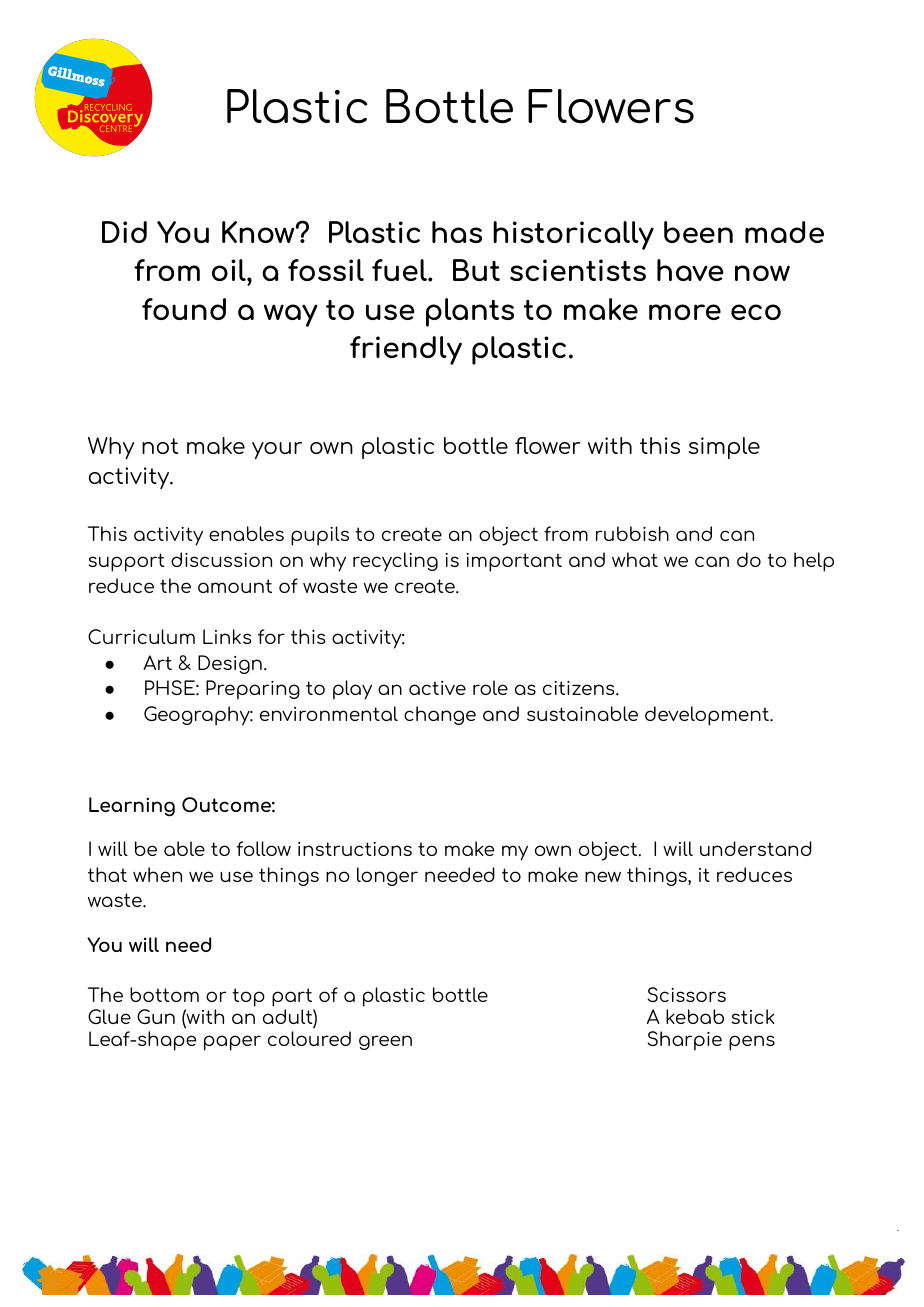 Image resolution: width=924 pixels, height=1307 pixels. I want to click on active, so click(437, 688).
